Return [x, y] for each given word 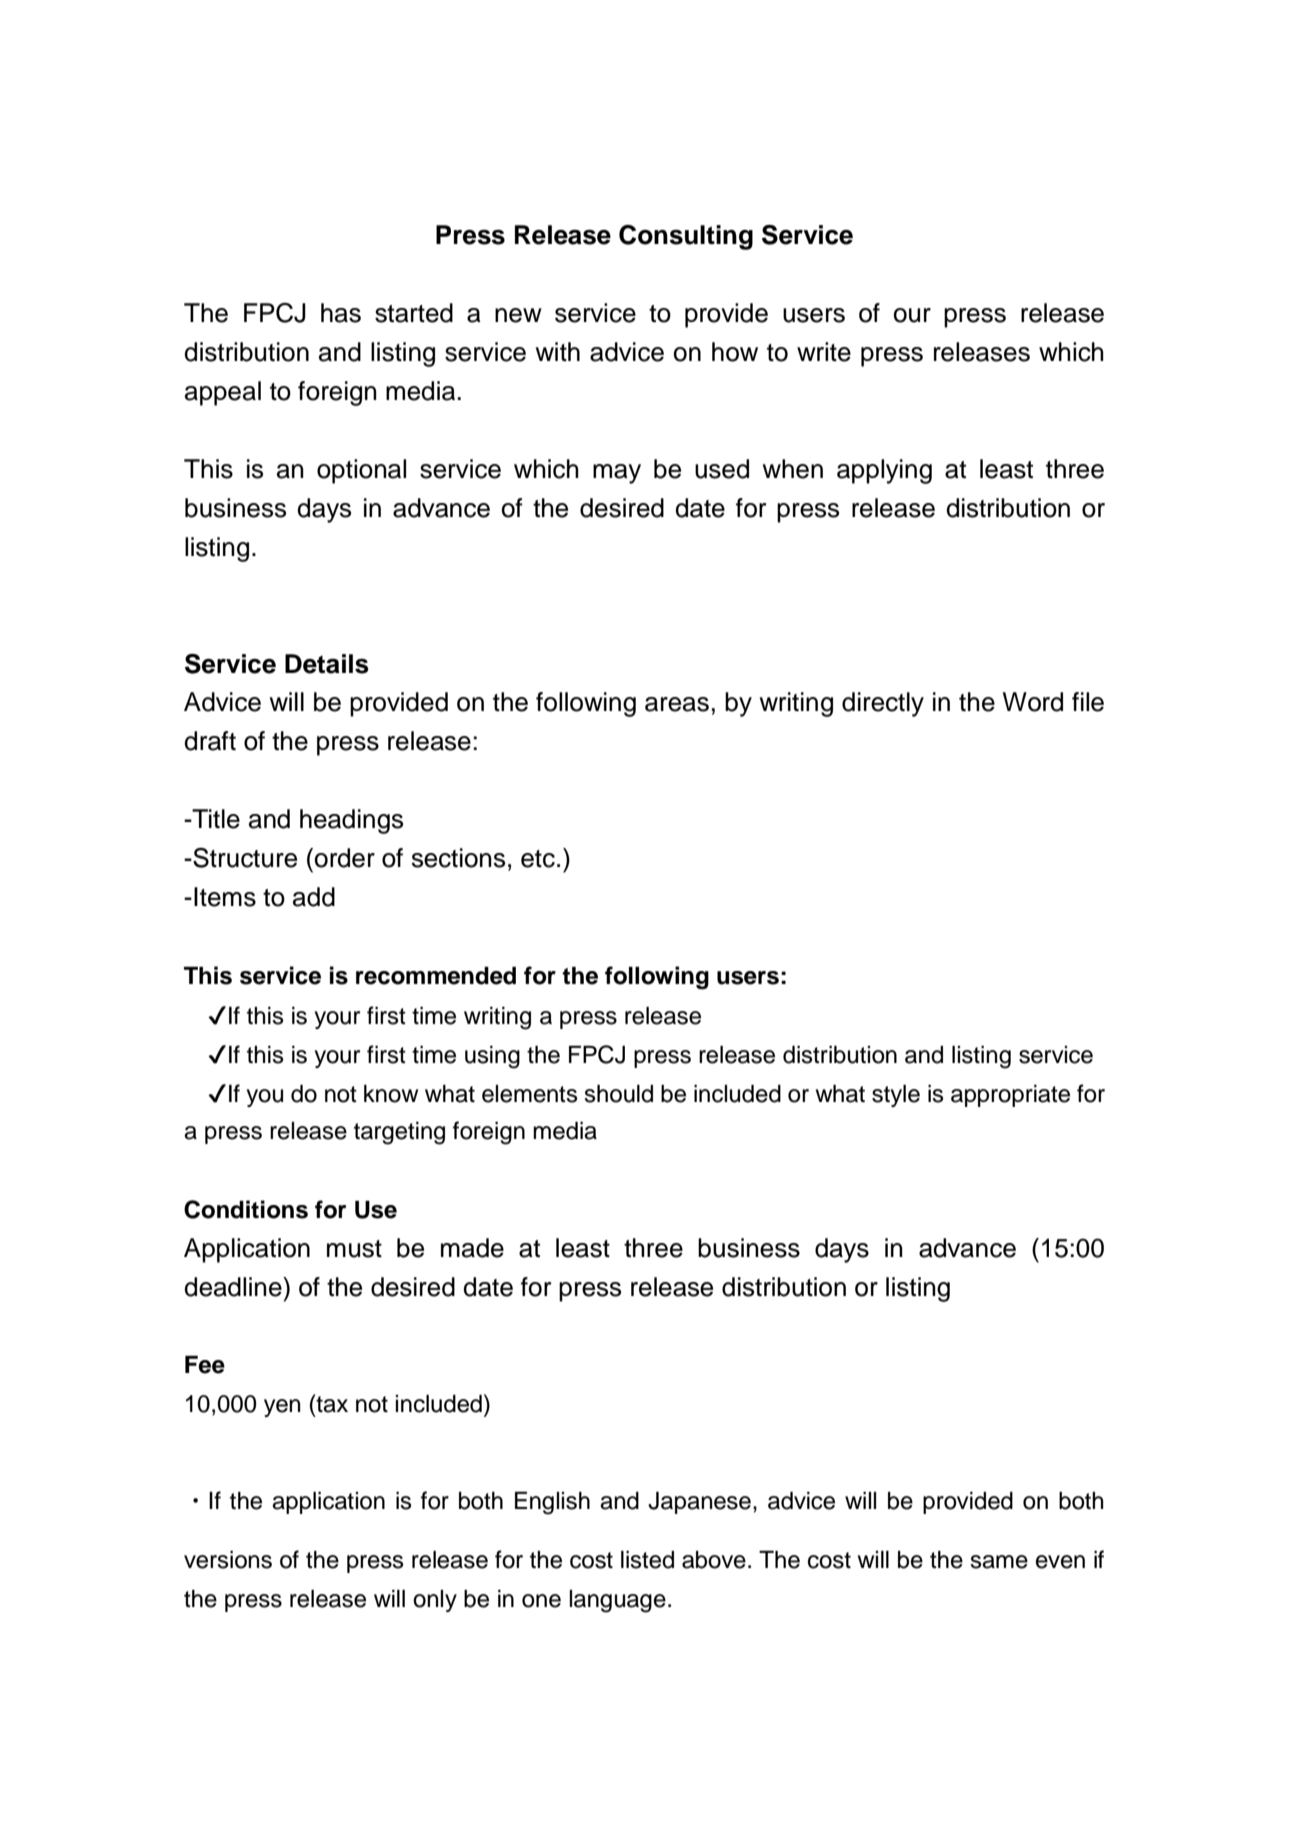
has [341, 313]
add [314, 897]
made [472, 1248]
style [896, 1096]
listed [647, 1560]
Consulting [686, 237]
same [999, 1562]
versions [228, 1560]
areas [677, 704]
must [354, 1249]
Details [327, 664]
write [824, 352]
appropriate [1010, 1096]
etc [538, 859]
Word [1033, 702]
